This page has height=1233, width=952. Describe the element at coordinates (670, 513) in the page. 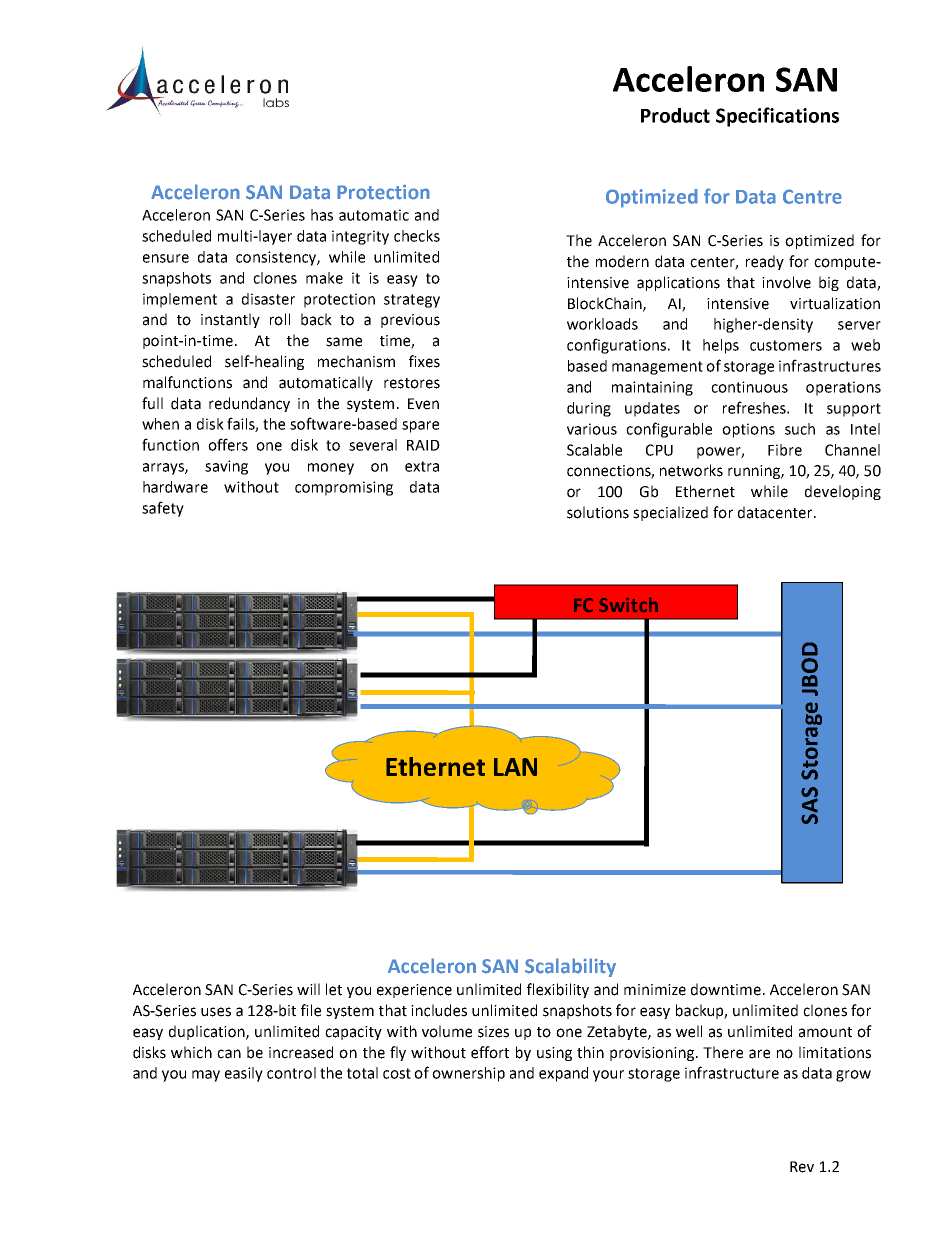

I see `specialized` at that location.
